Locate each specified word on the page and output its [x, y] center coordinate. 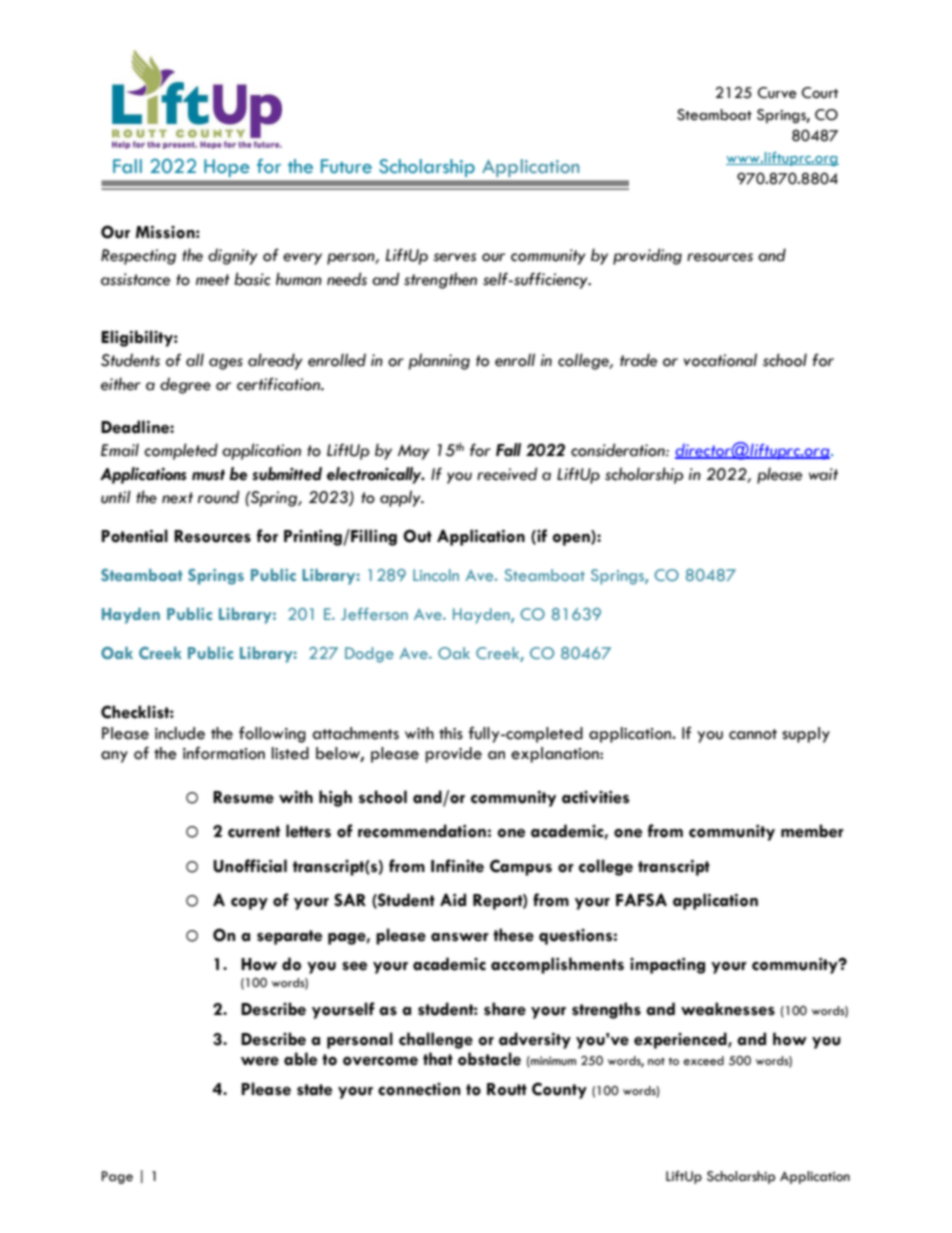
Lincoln [436, 575]
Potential [134, 536]
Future [346, 166]
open [572, 538]
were [260, 1061]
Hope [227, 168]
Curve [777, 93]
